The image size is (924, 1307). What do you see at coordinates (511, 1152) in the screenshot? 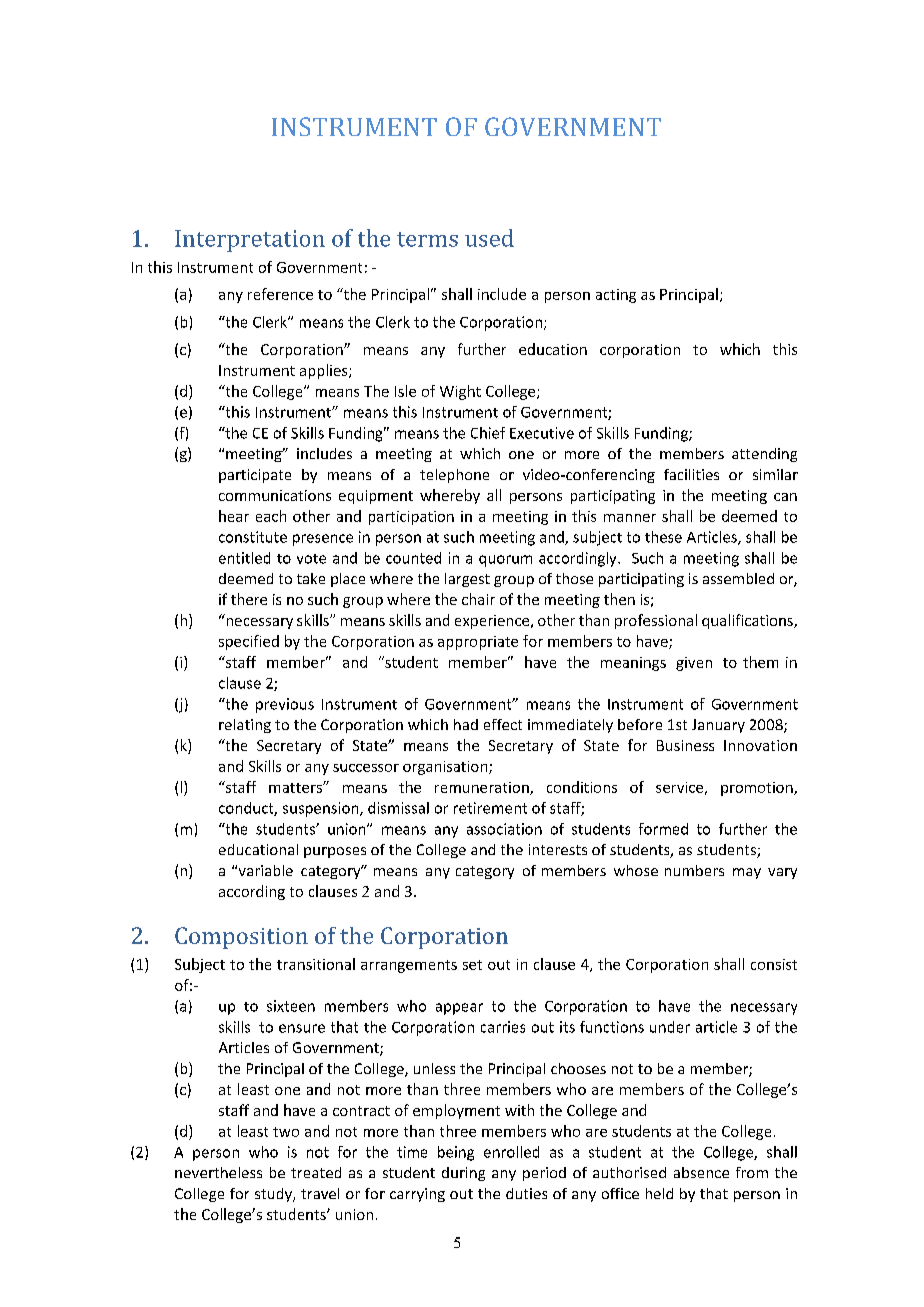
I see `enrolled` at bounding box center [511, 1152].
